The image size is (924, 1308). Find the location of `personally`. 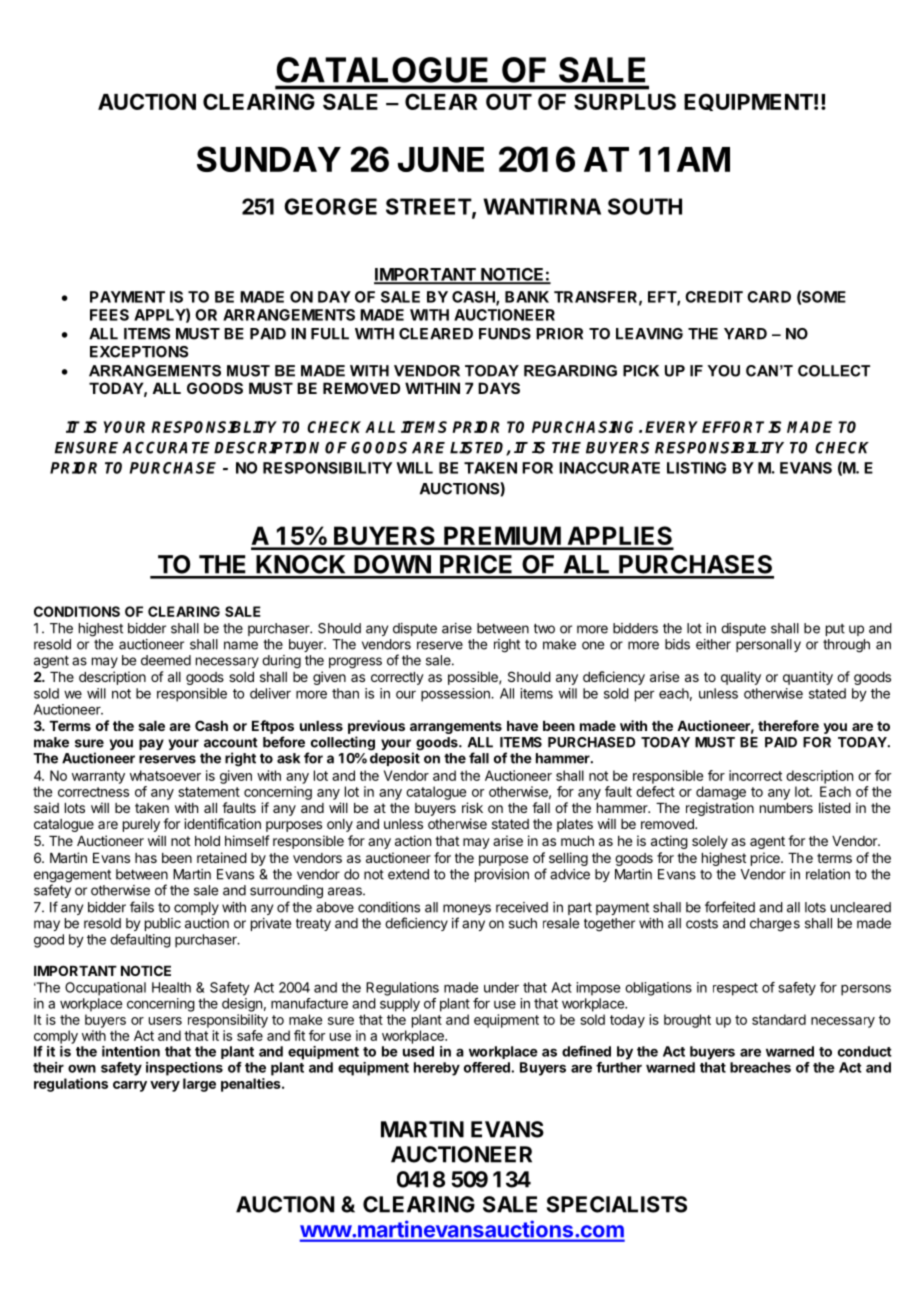

personally is located at coordinates (768, 645).
